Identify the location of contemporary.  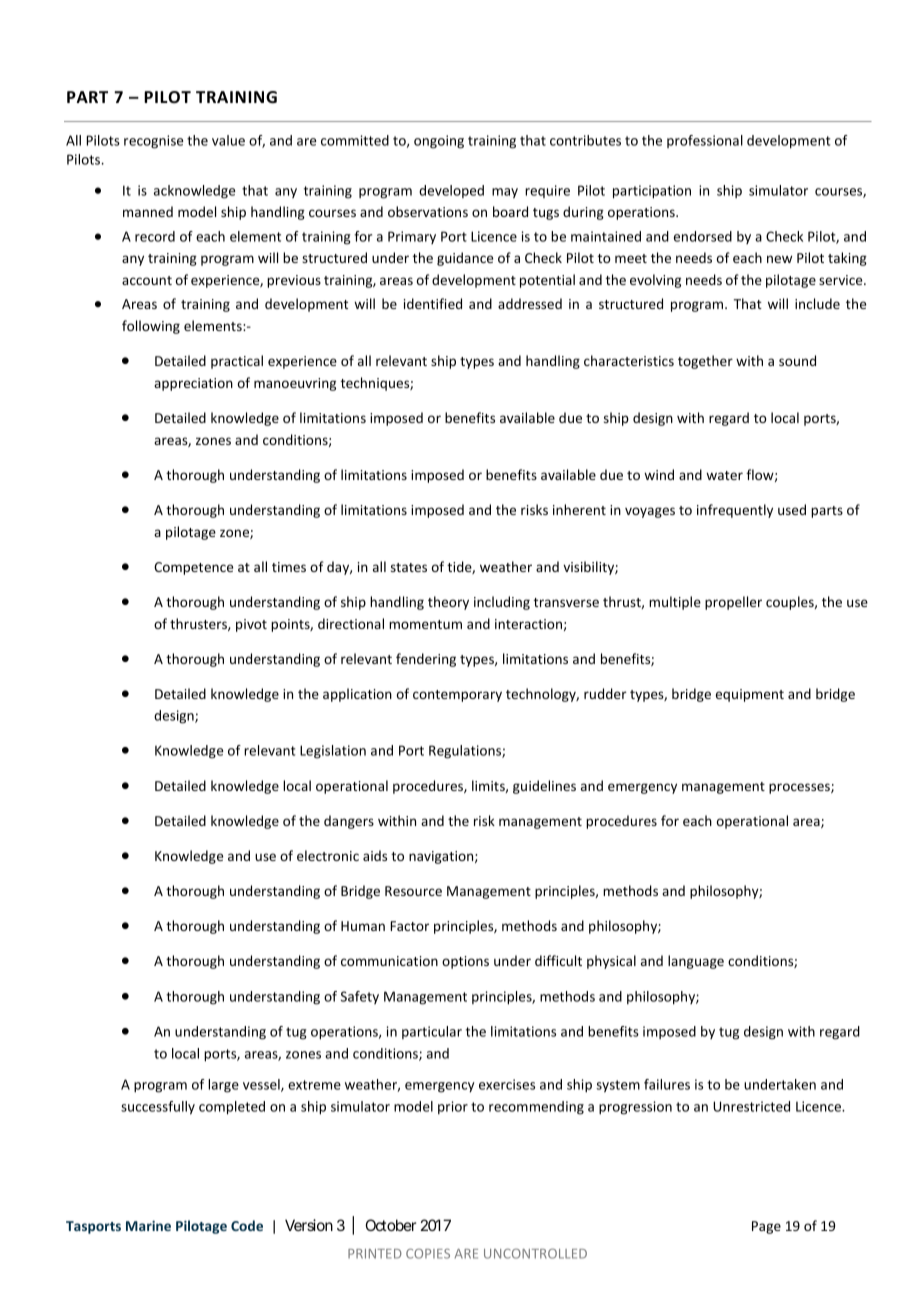
(457, 696).
